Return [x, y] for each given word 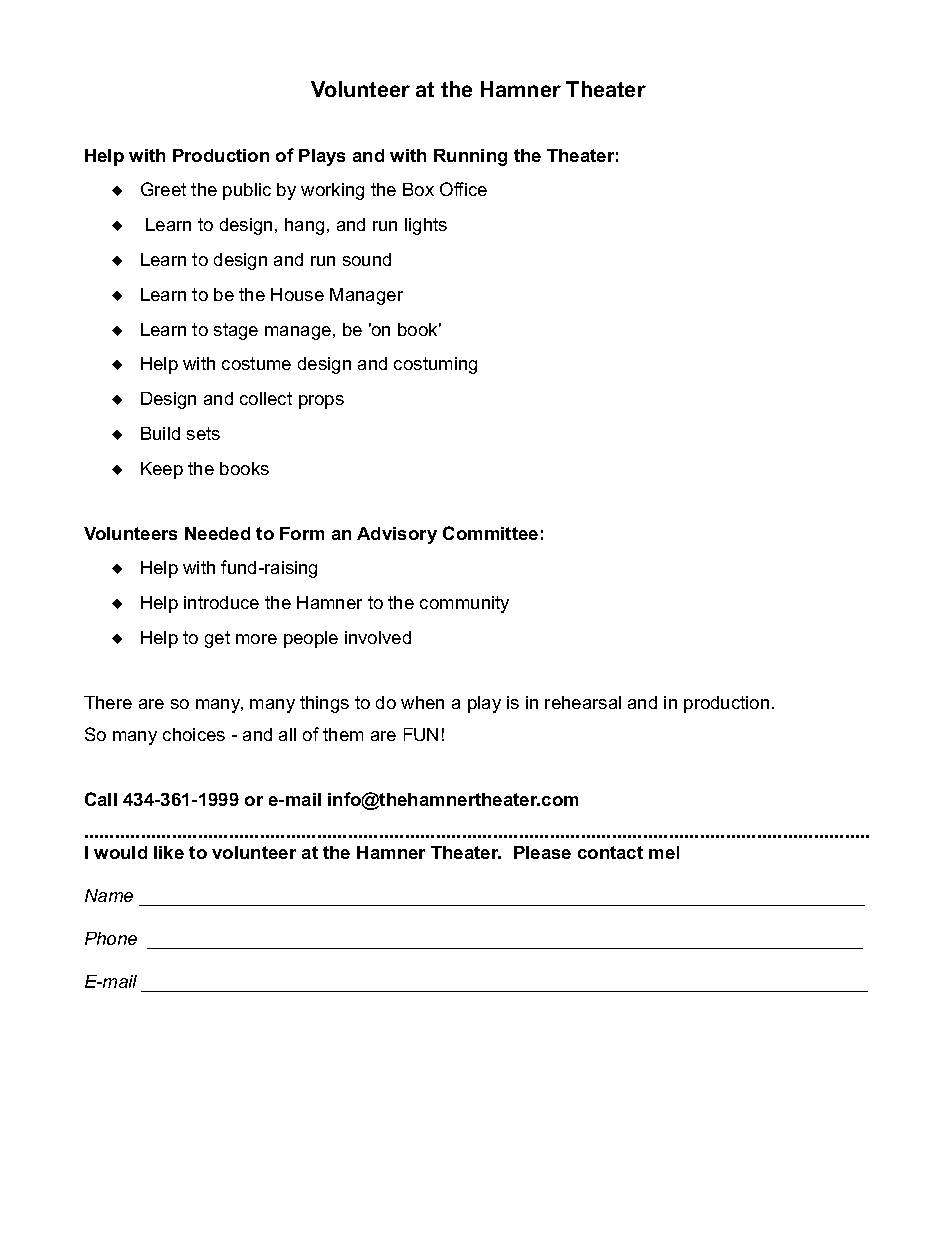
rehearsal [583, 702]
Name [109, 895]
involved [378, 637]
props [321, 402]
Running [470, 157]
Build [160, 433]
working [332, 191]
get [217, 639]
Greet [163, 189]
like [169, 852]
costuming [435, 365]
